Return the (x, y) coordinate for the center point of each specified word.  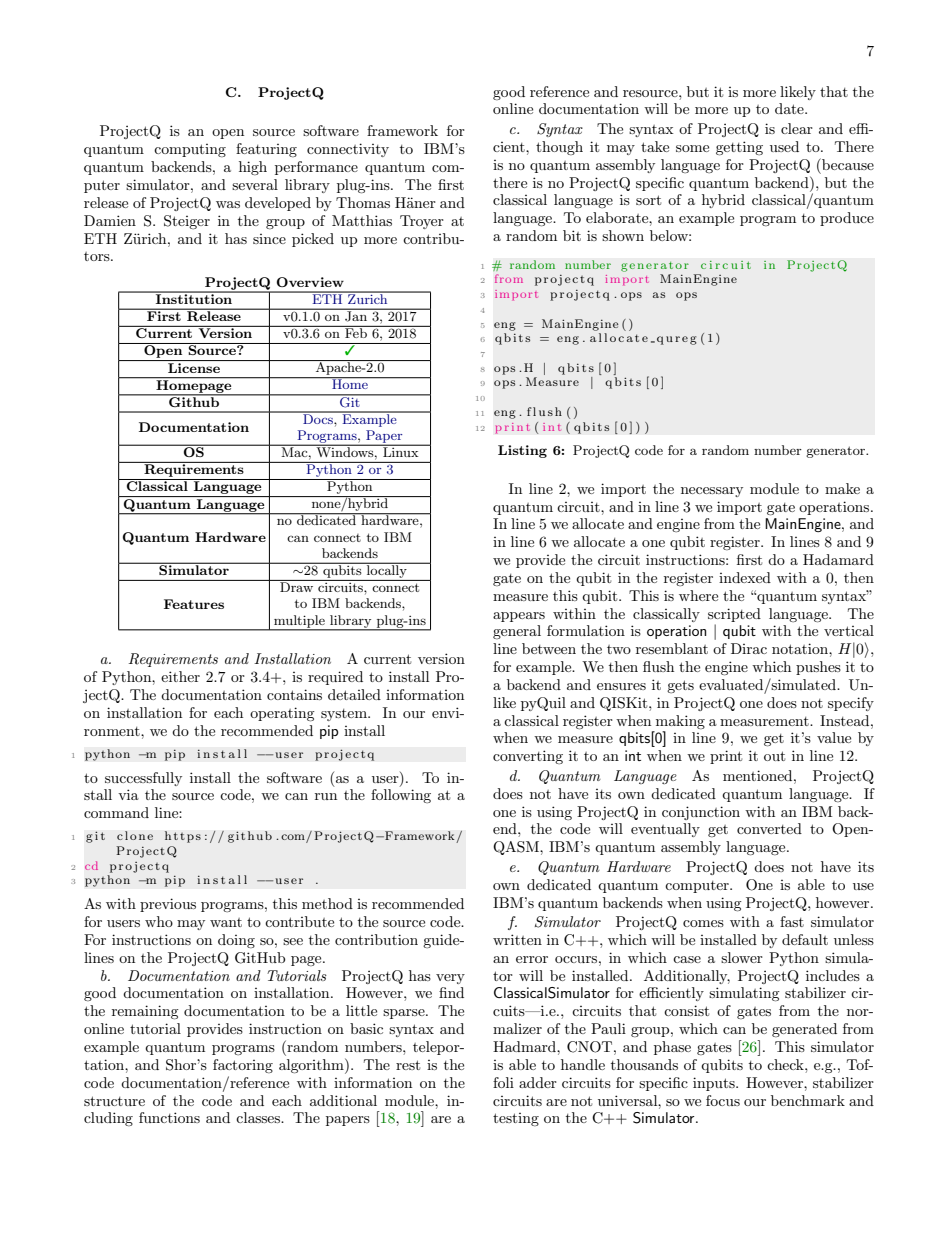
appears (519, 617)
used (784, 146)
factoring (243, 1066)
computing (190, 150)
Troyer (422, 222)
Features (194, 604)
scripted (734, 615)
